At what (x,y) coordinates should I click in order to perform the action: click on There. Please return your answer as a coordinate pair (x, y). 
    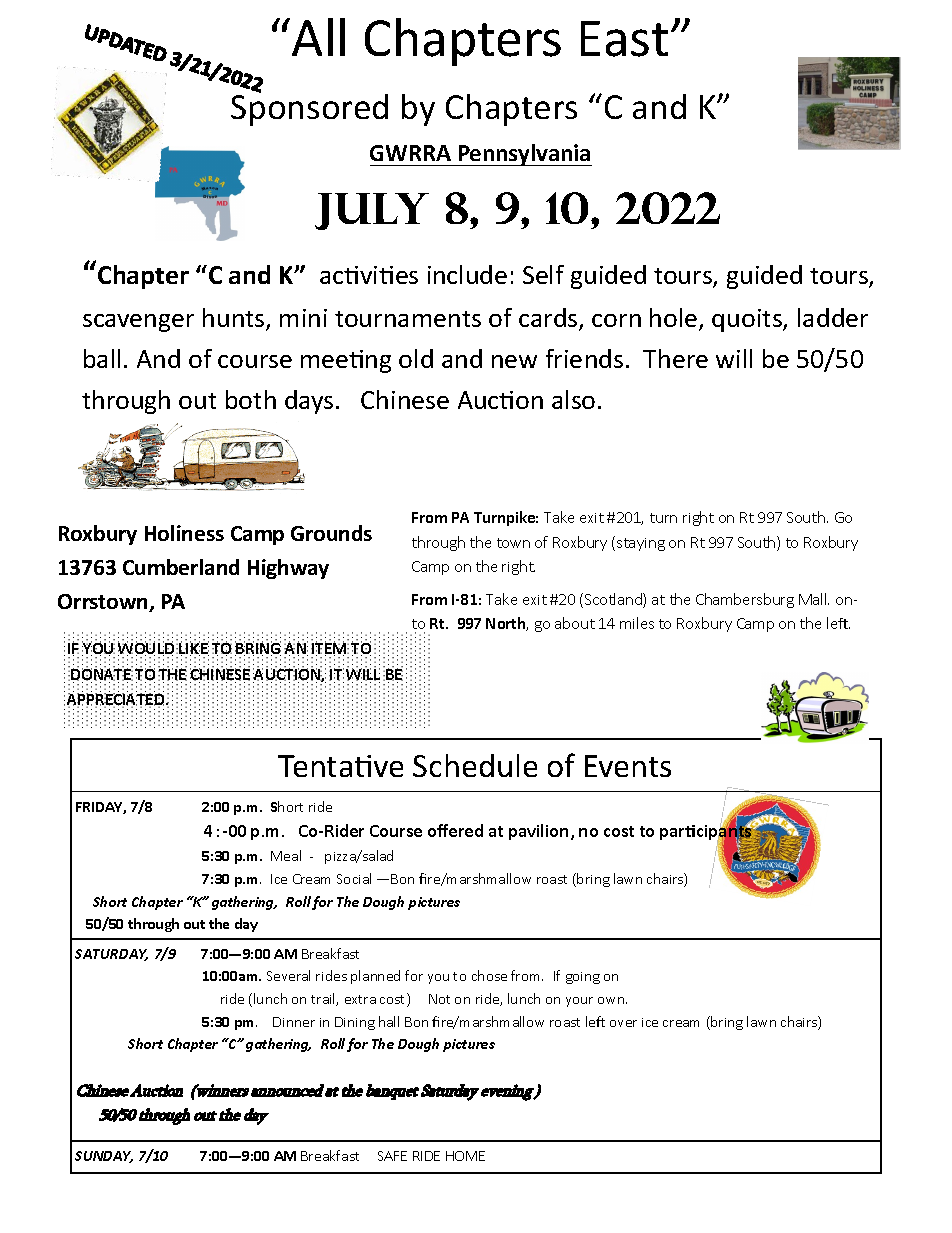
    Looking at the image, I should click on (675, 358).
